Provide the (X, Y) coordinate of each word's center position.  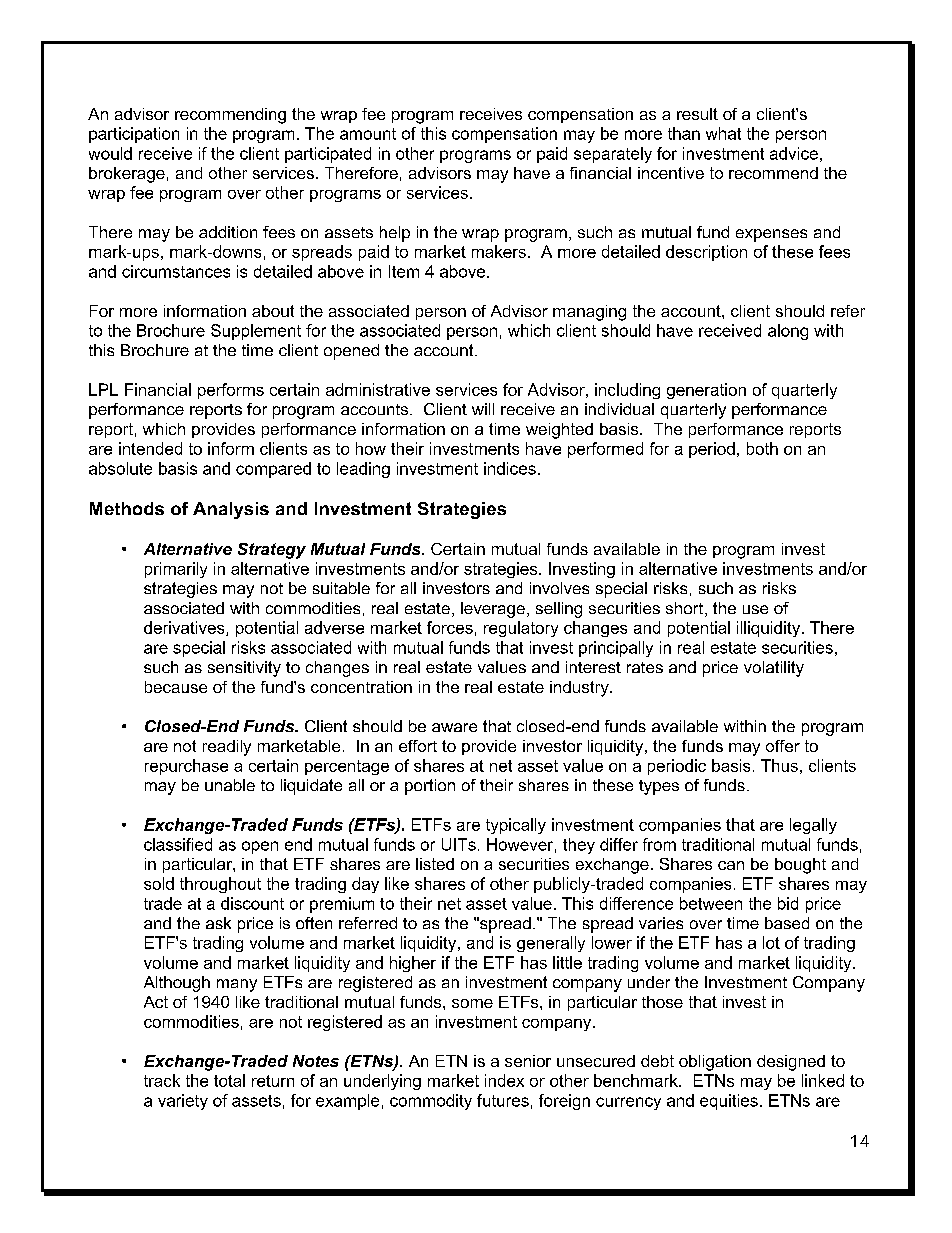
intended (150, 448)
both (762, 448)
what (723, 133)
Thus (779, 765)
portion (430, 787)
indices (510, 468)
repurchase (186, 767)
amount (368, 134)
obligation (715, 1063)
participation (134, 135)
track (162, 1080)
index (504, 1080)
